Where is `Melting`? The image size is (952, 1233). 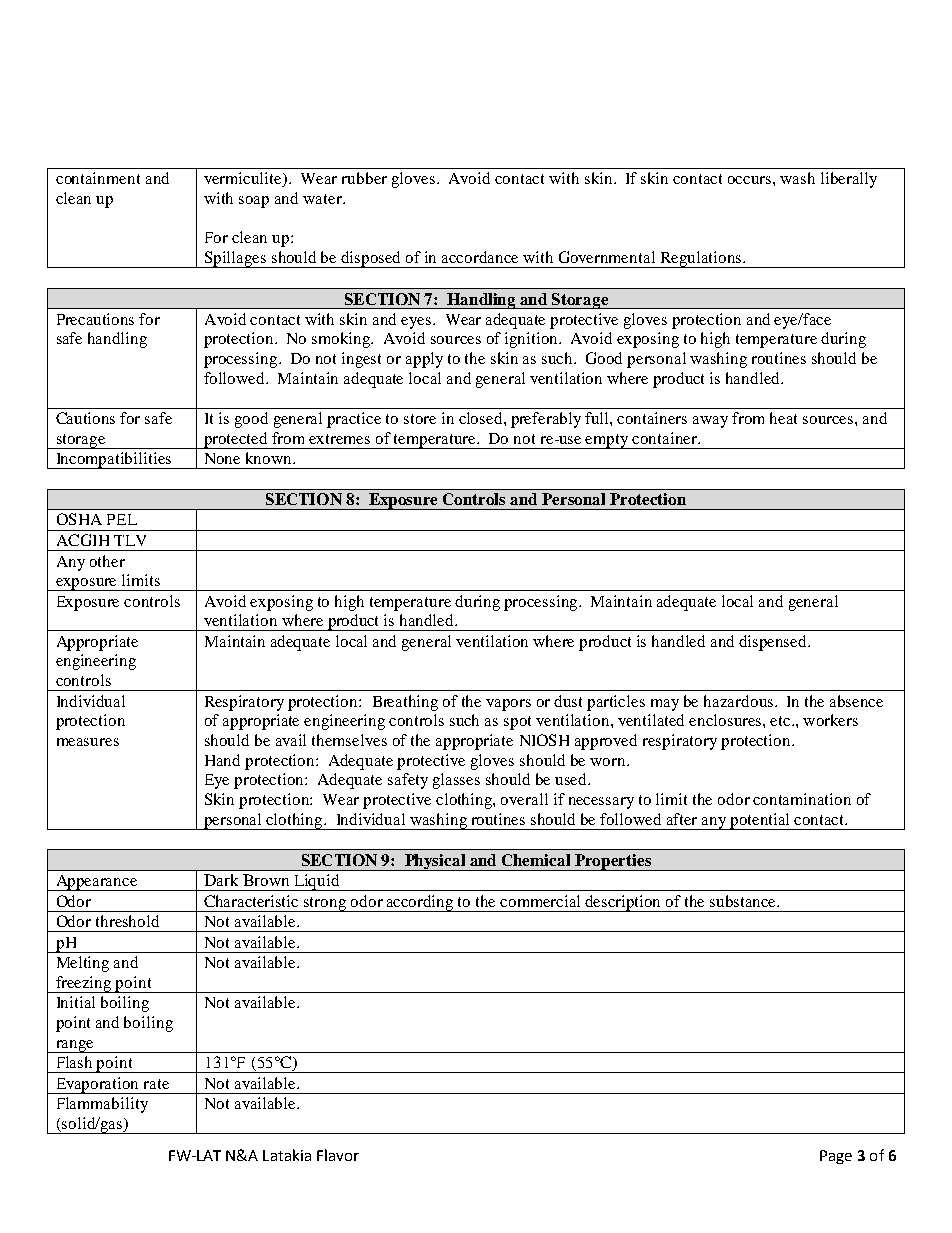 Melting is located at coordinates (83, 964).
